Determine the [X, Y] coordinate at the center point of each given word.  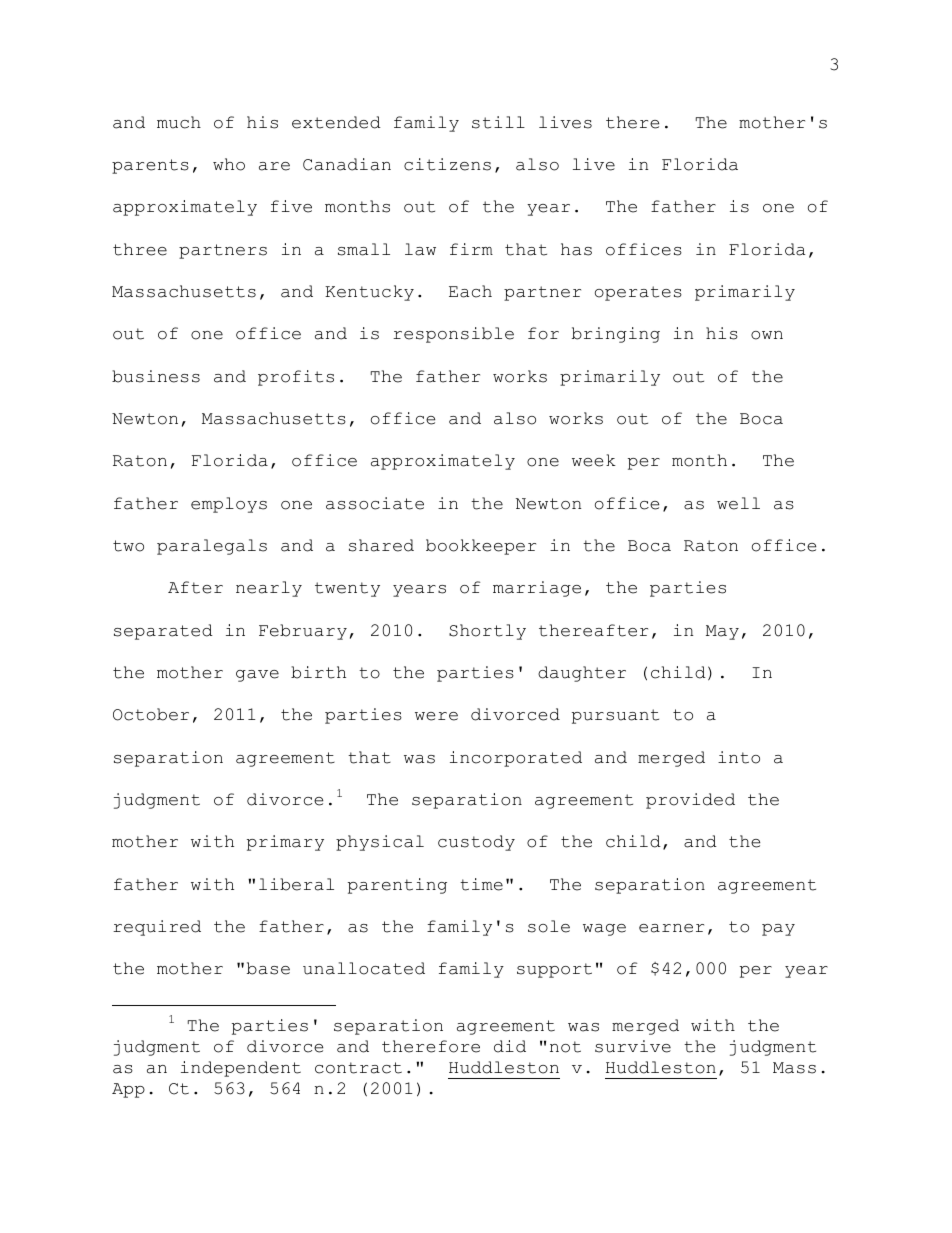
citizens [447, 164]
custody [476, 843]
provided [690, 801]
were [436, 716]
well [738, 503]
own [767, 335]
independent [241, 1069]
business [156, 376]
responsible [453, 335]
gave [257, 676]
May [722, 632]
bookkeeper [481, 547]
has [576, 249]
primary [285, 843]
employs [229, 505]
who [229, 164]
